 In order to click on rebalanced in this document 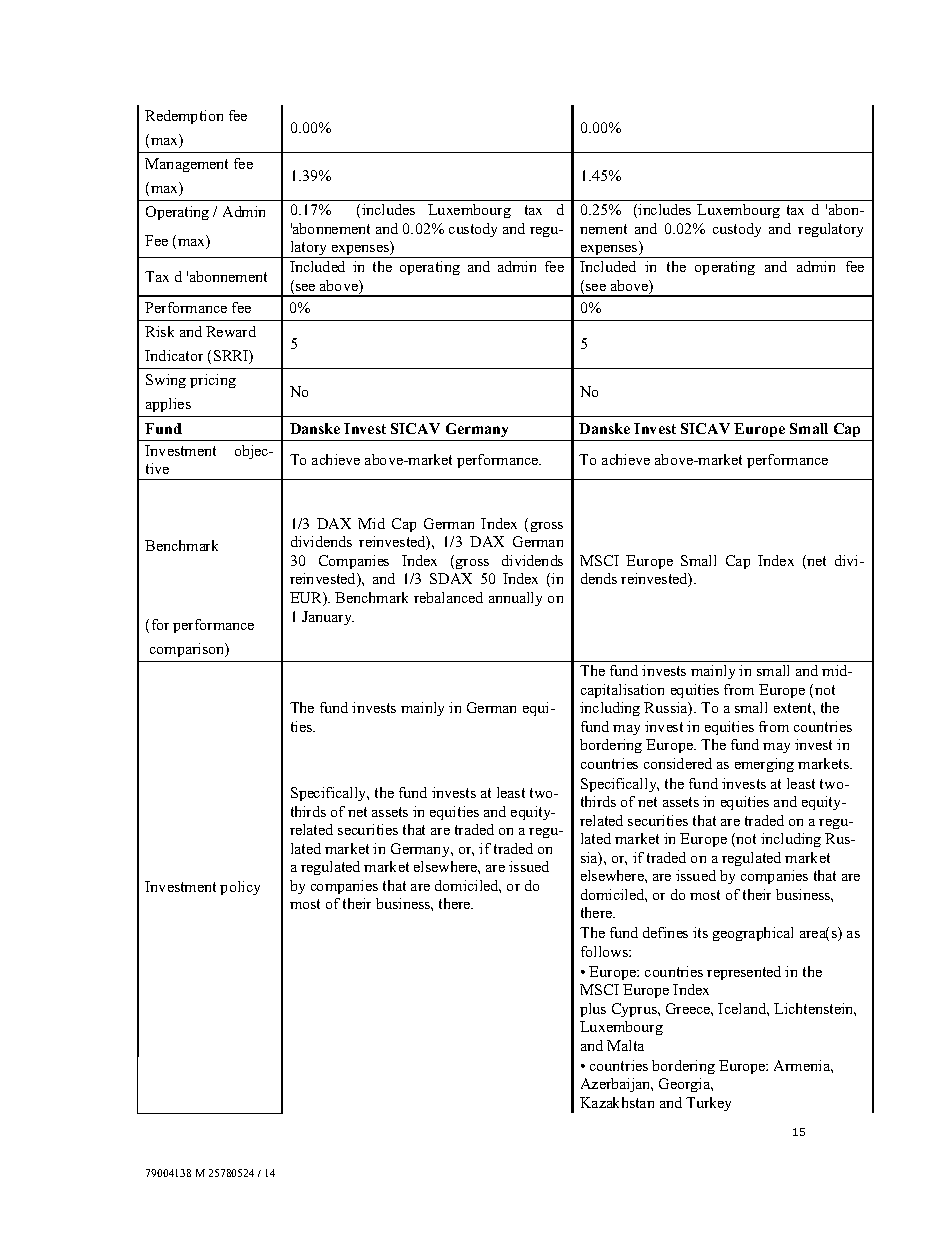, I will do `click(448, 597)`.
